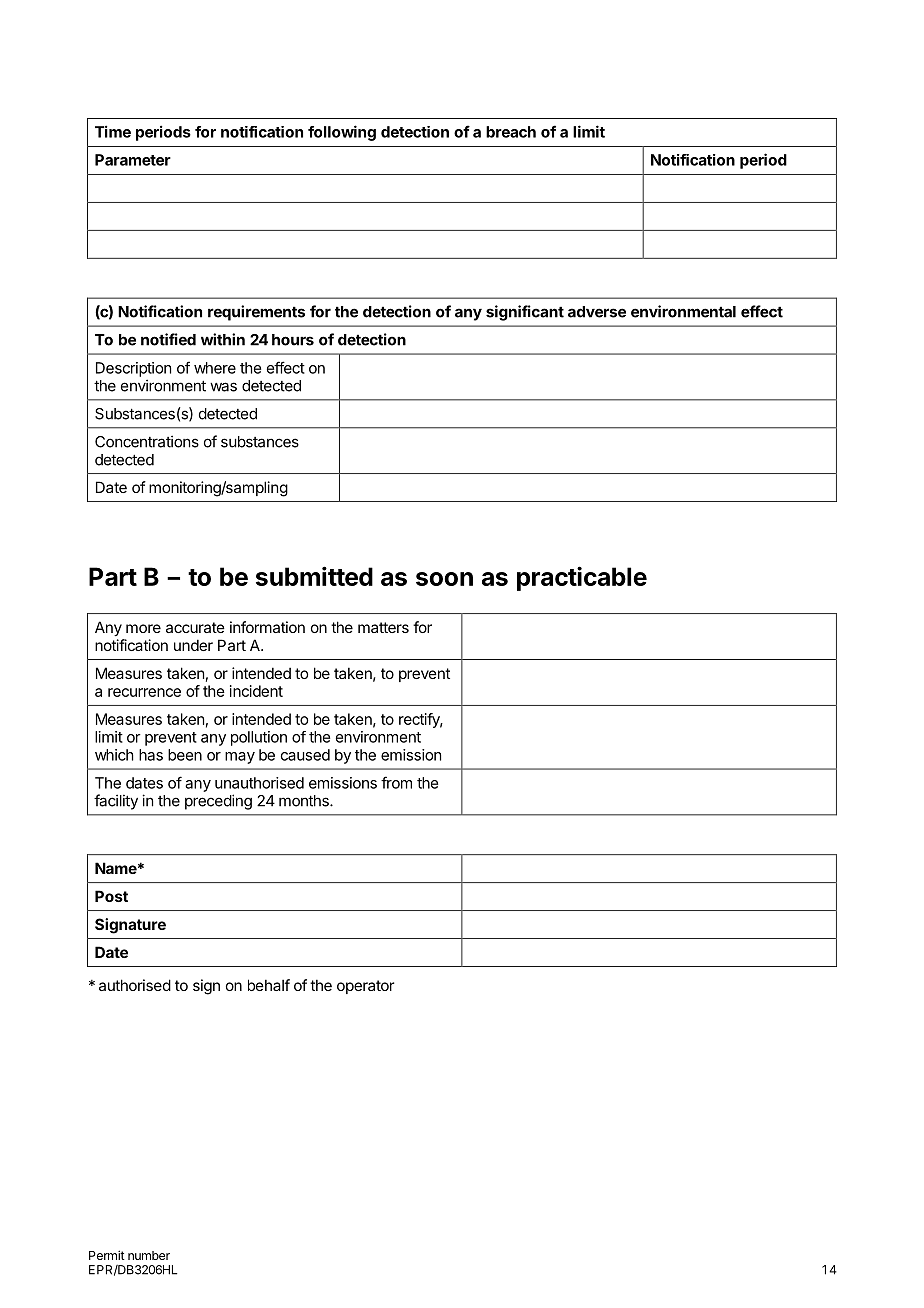  I want to click on from, so click(396, 782).
